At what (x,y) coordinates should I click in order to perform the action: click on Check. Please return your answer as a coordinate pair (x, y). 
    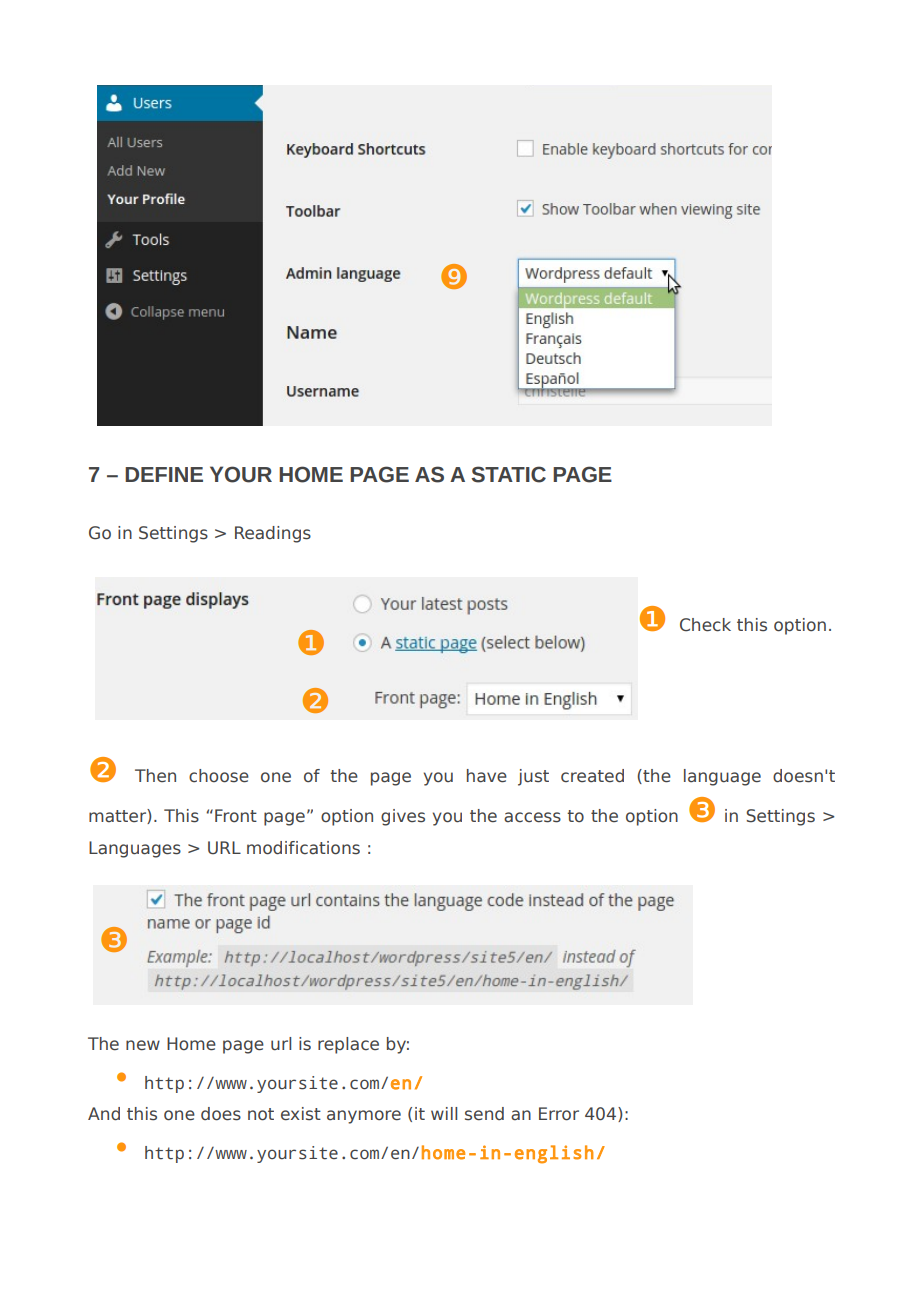
    Looking at the image, I should click on (705, 625).
